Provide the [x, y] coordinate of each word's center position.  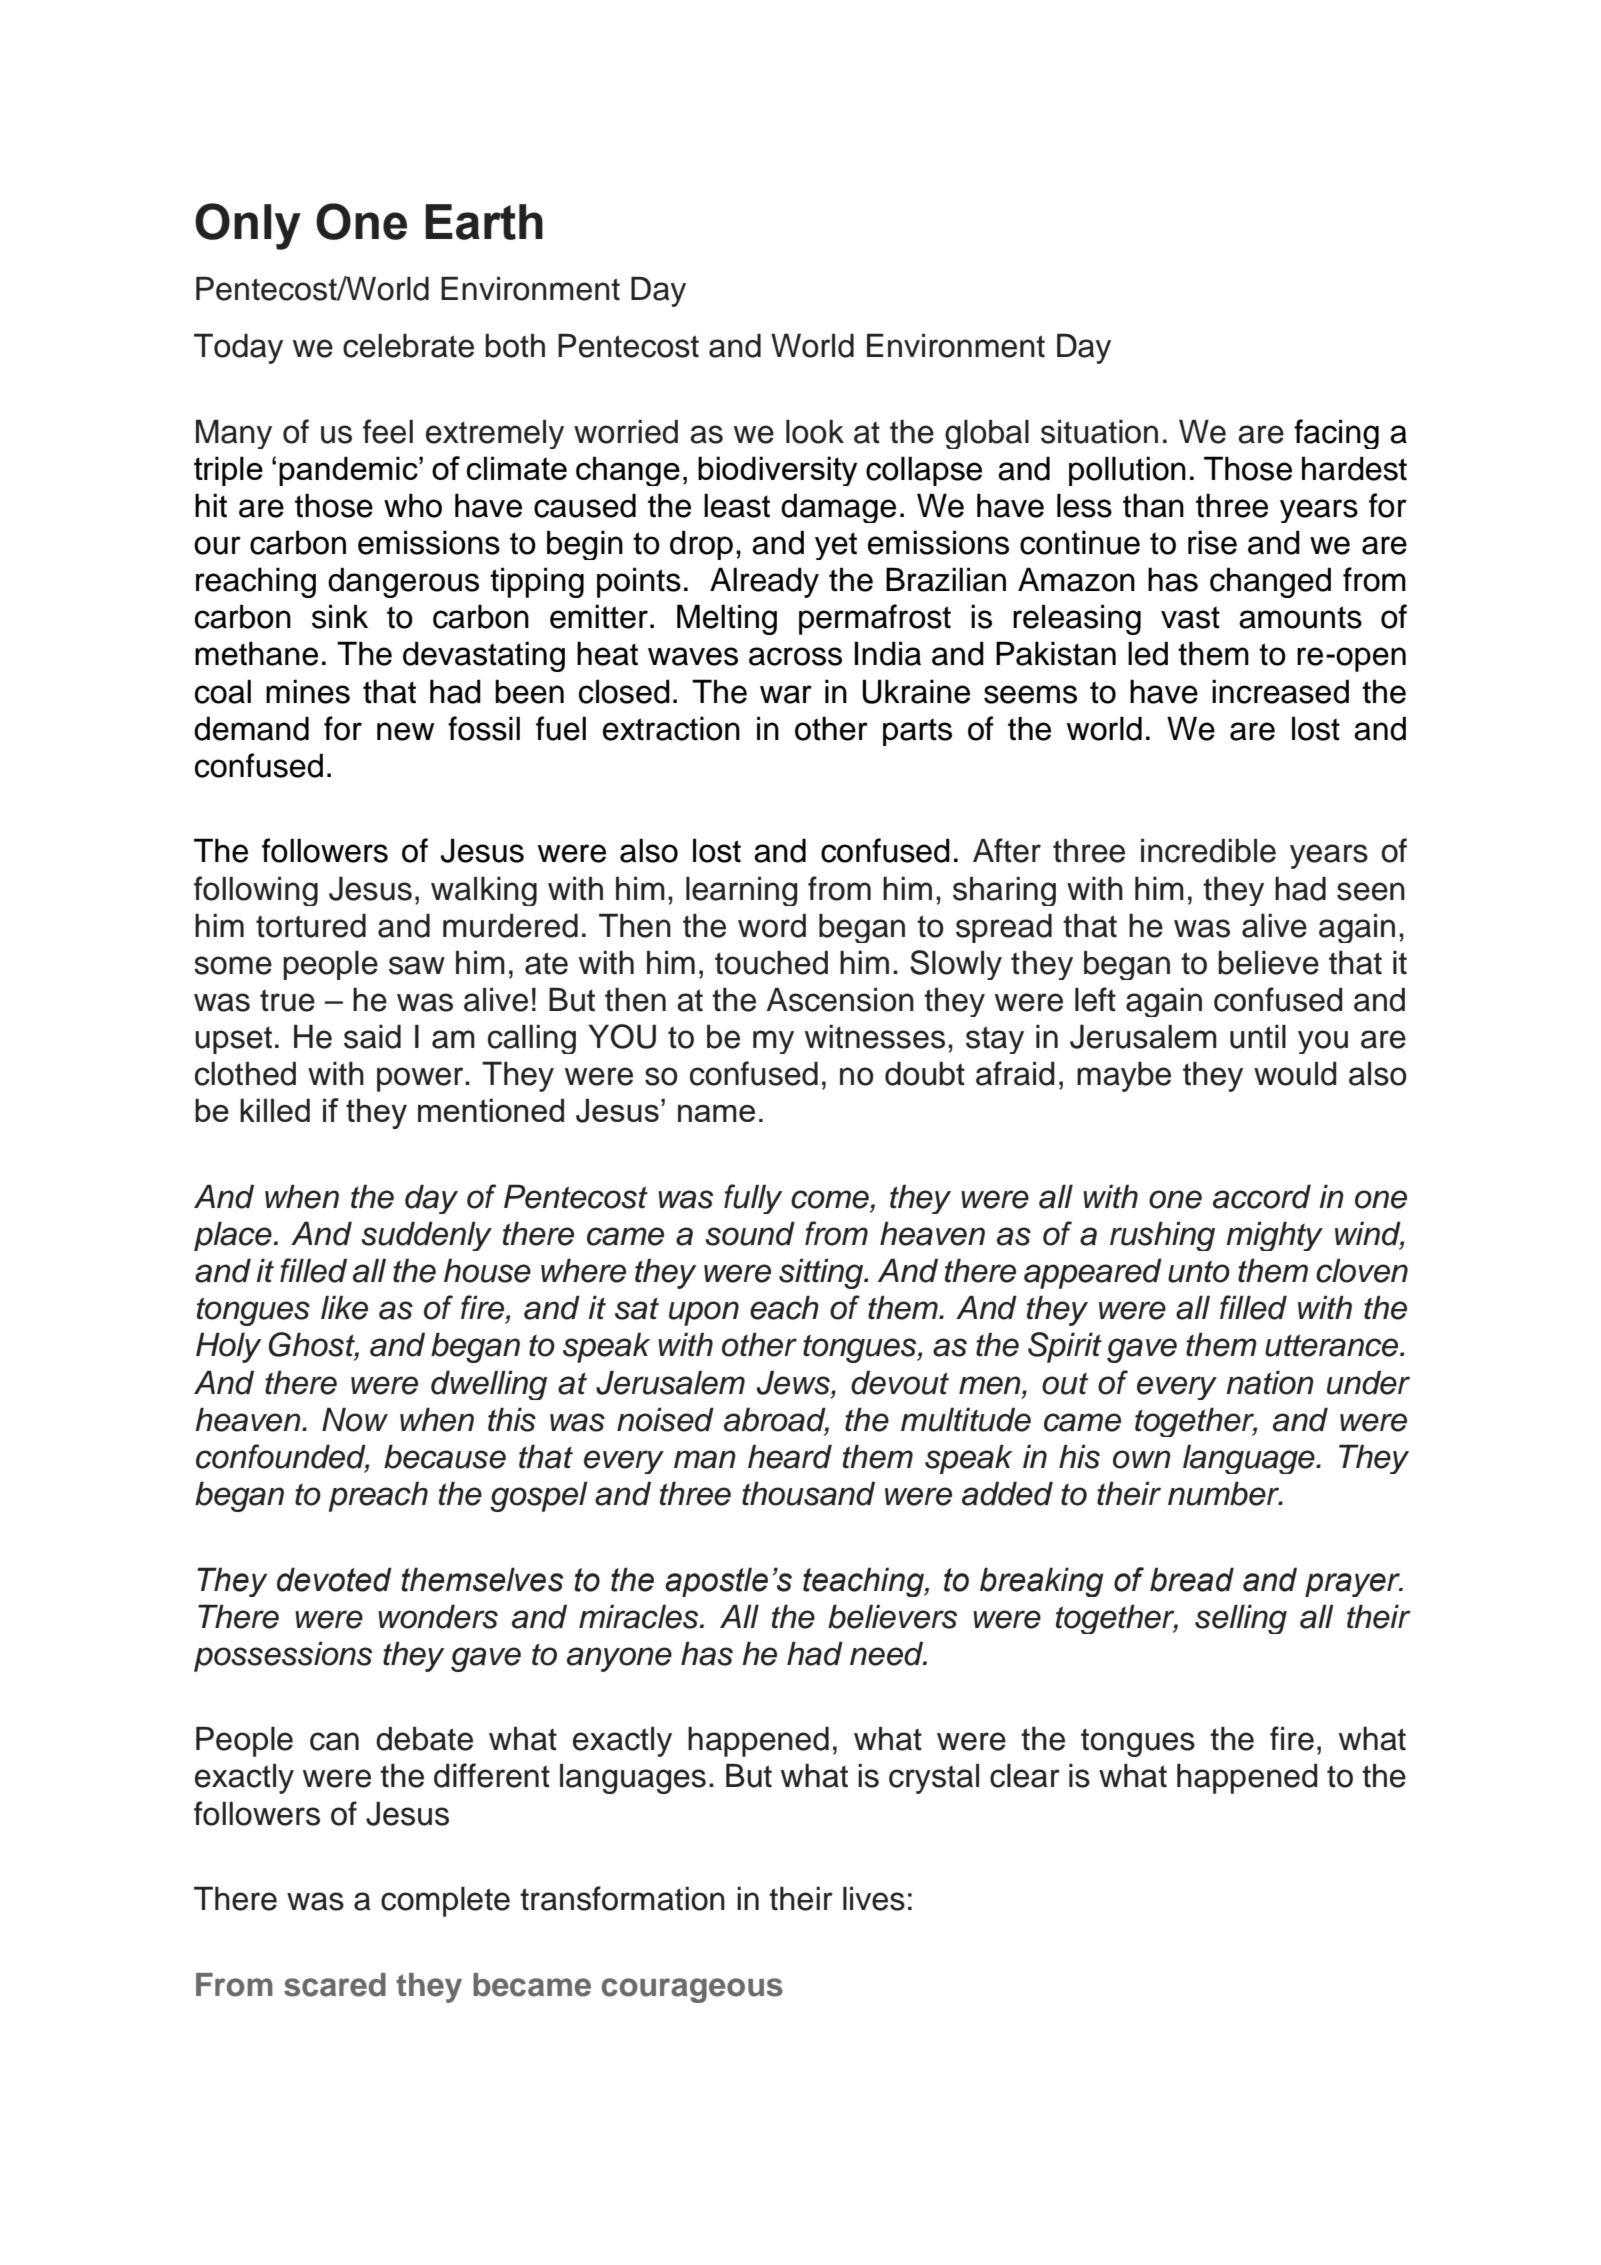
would [1295, 1073]
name [716, 1113]
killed [275, 1110]
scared [335, 1985]
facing [1336, 434]
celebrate [408, 345]
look [815, 431]
